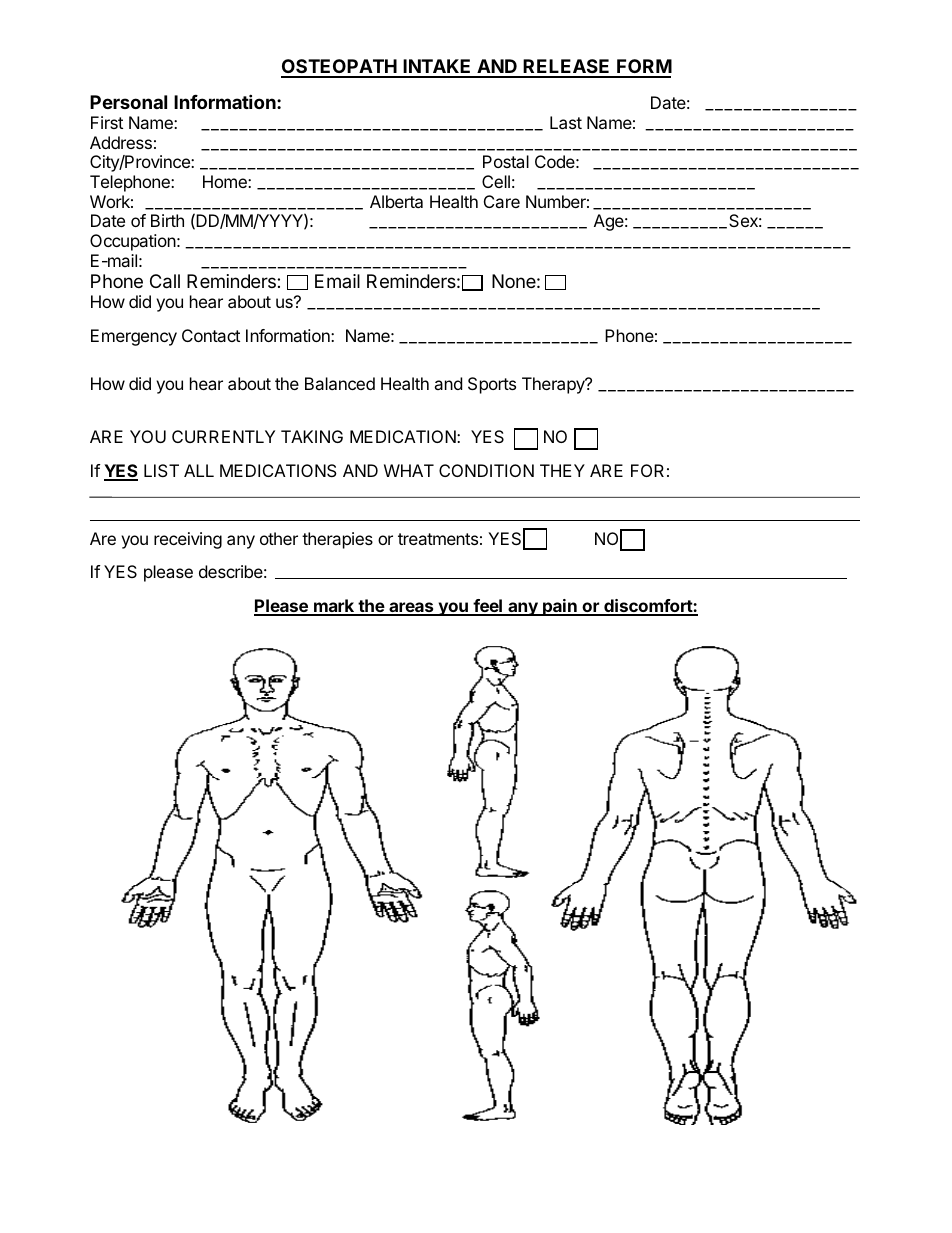  What do you see at coordinates (334, 607) in the screenshot?
I see `mark` at bounding box center [334, 607].
